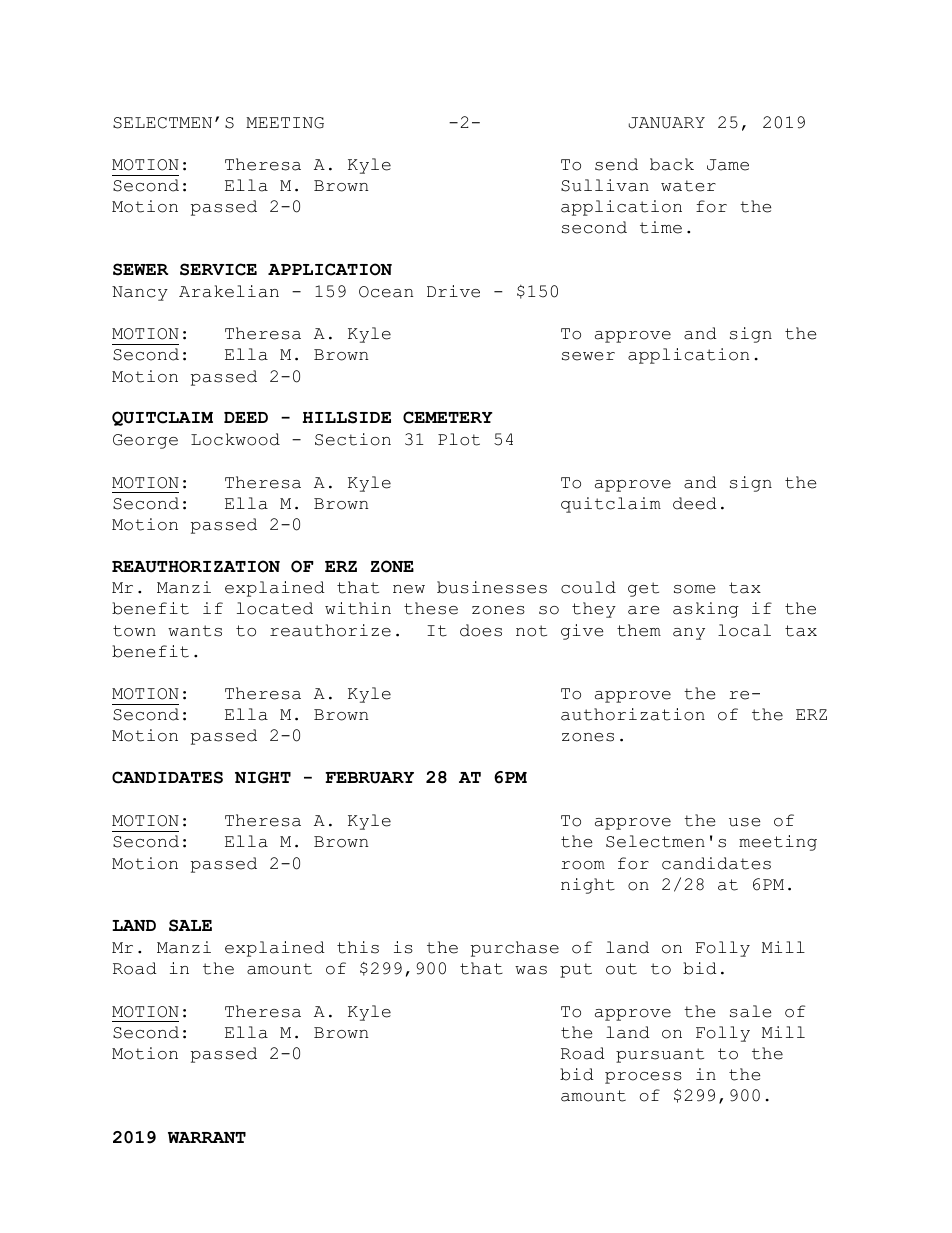 The image size is (952, 1233). What do you see at coordinates (459, 439) in the document?
I see `Plot` at bounding box center [459, 439].
